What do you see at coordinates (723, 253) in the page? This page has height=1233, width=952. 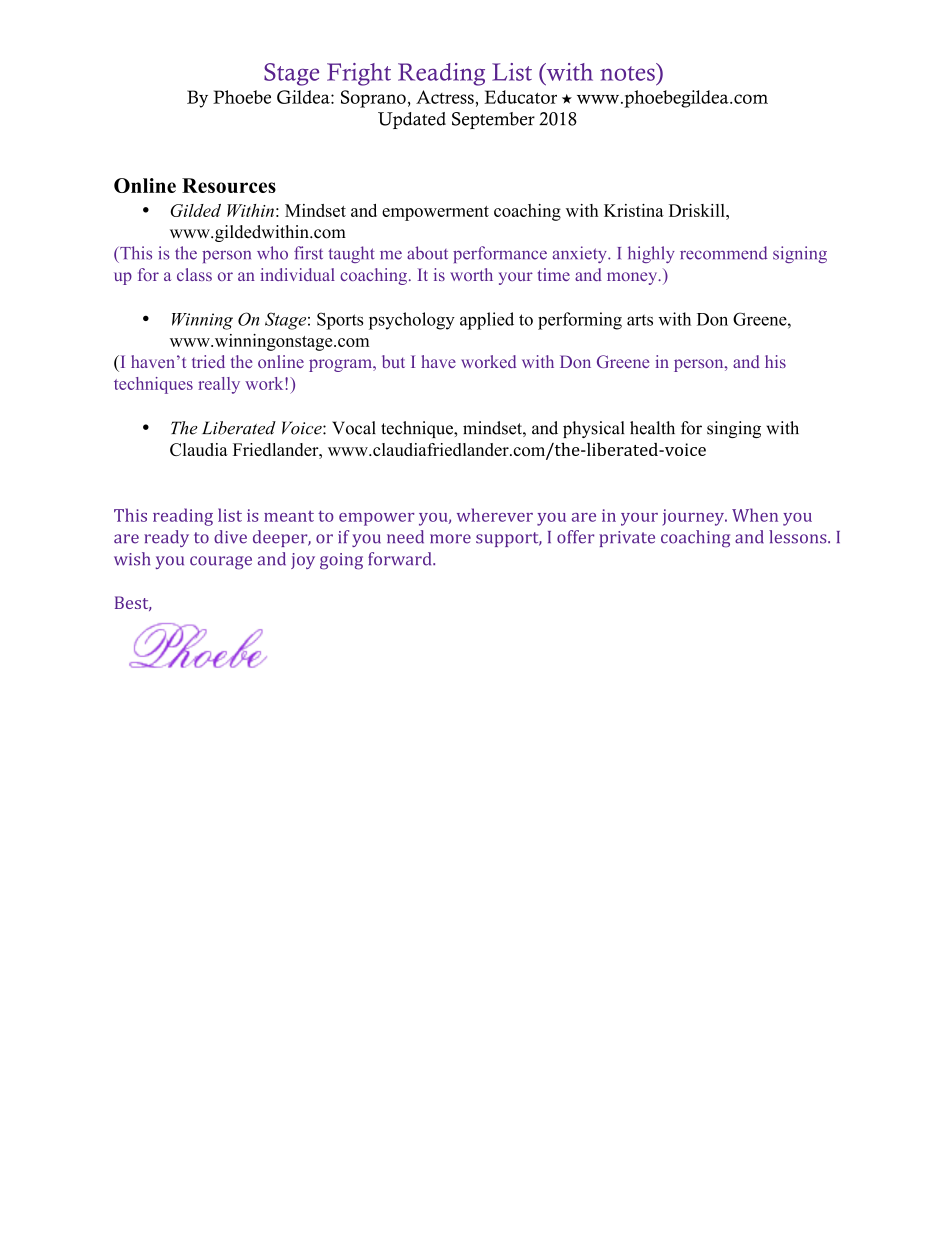 I see `recommend` at bounding box center [723, 253].
